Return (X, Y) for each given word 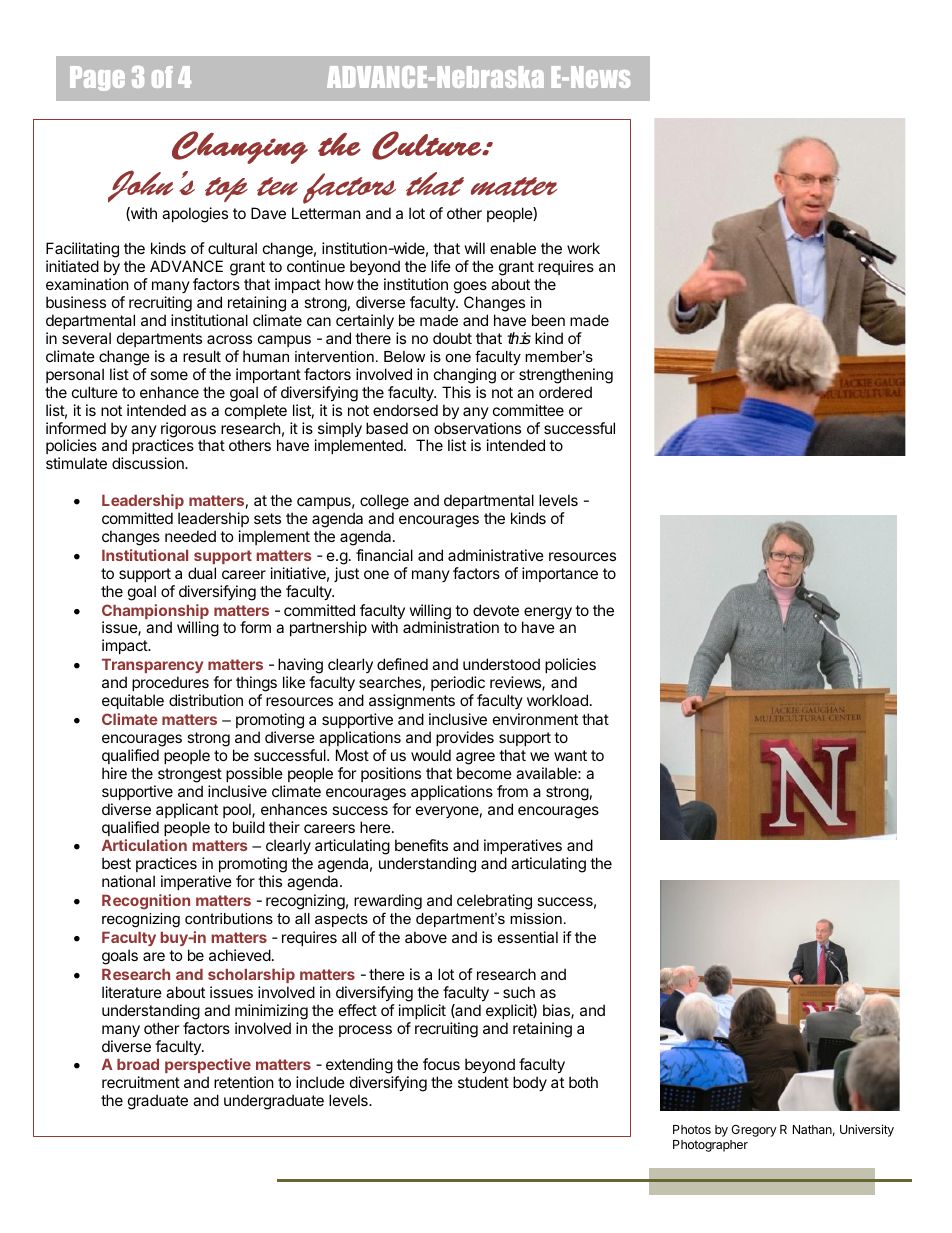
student (483, 1082)
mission (536, 918)
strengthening (566, 376)
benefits (421, 845)
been (548, 320)
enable (513, 248)
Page (97, 78)
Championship (155, 613)
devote (496, 610)
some (169, 375)
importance (560, 574)
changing (465, 376)
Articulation (144, 845)
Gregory (754, 1131)
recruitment (141, 1082)
